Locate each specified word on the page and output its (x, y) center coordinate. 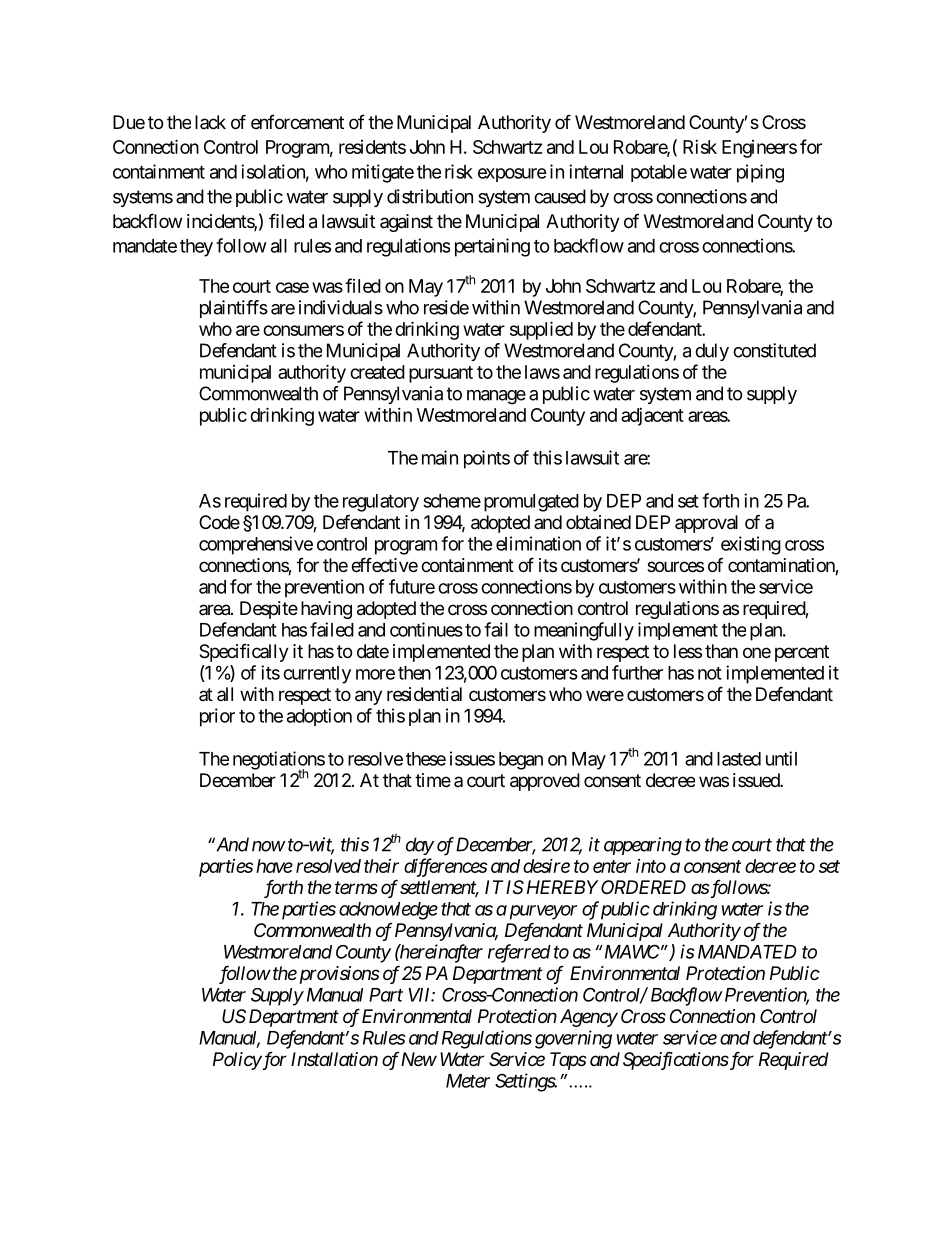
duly (712, 352)
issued (757, 780)
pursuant (441, 374)
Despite (269, 610)
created (377, 372)
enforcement (297, 122)
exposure (512, 175)
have (274, 866)
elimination (538, 543)
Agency (589, 1018)
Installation (334, 1059)
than (721, 651)
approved (545, 782)
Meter (468, 1081)
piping (760, 173)
